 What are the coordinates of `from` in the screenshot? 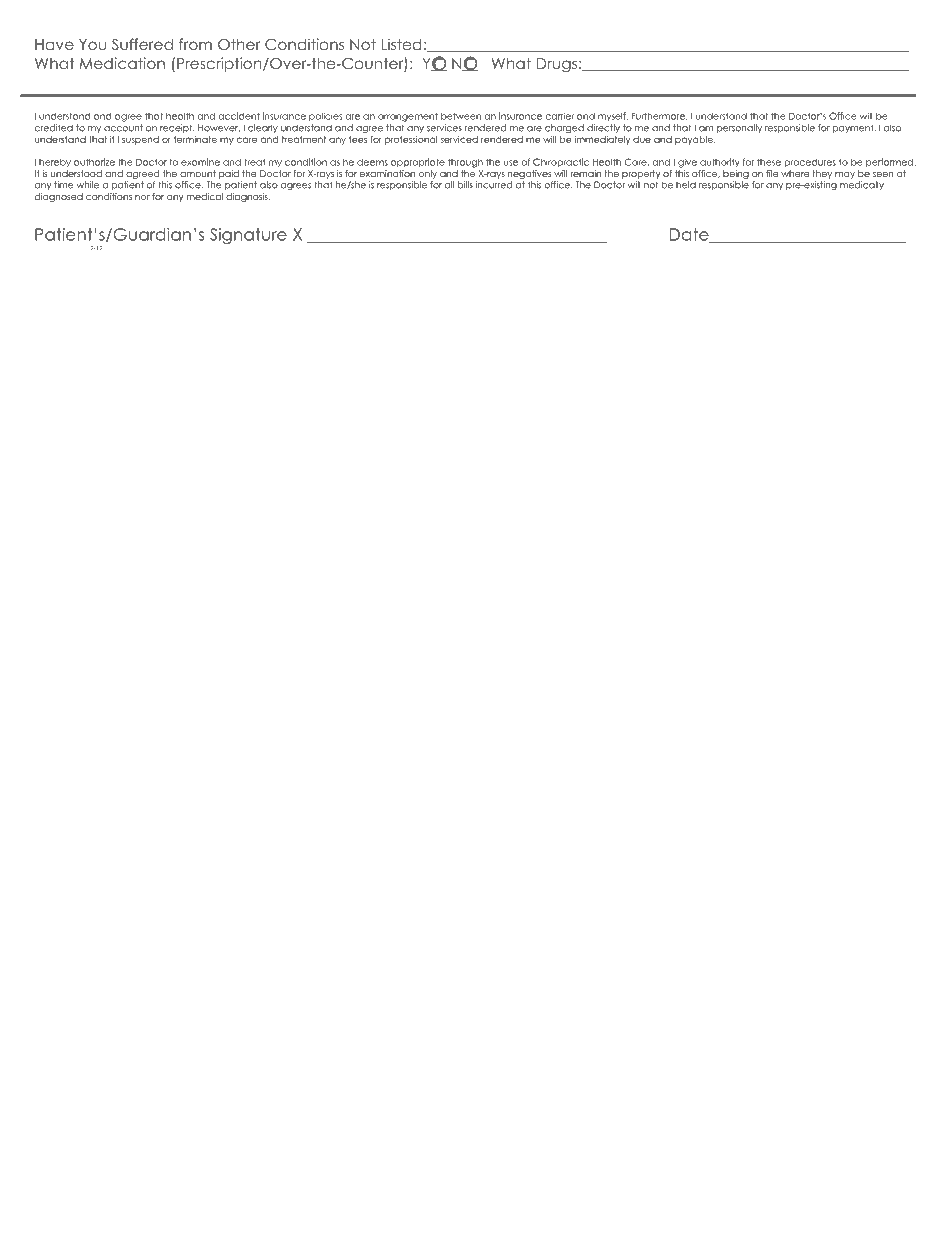 It's located at (195, 44).
